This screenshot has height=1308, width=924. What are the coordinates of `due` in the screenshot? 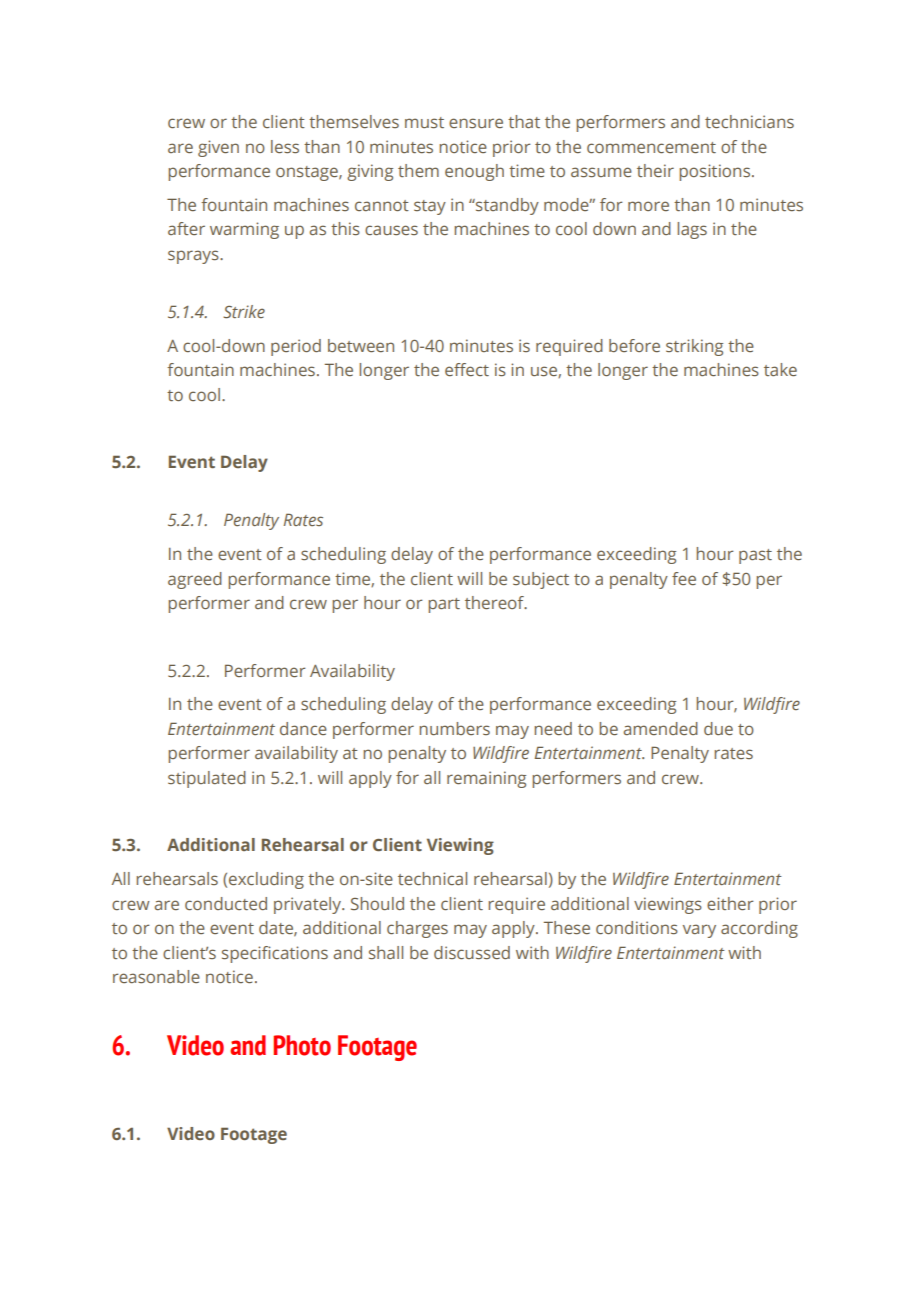 It's located at (718, 728).
